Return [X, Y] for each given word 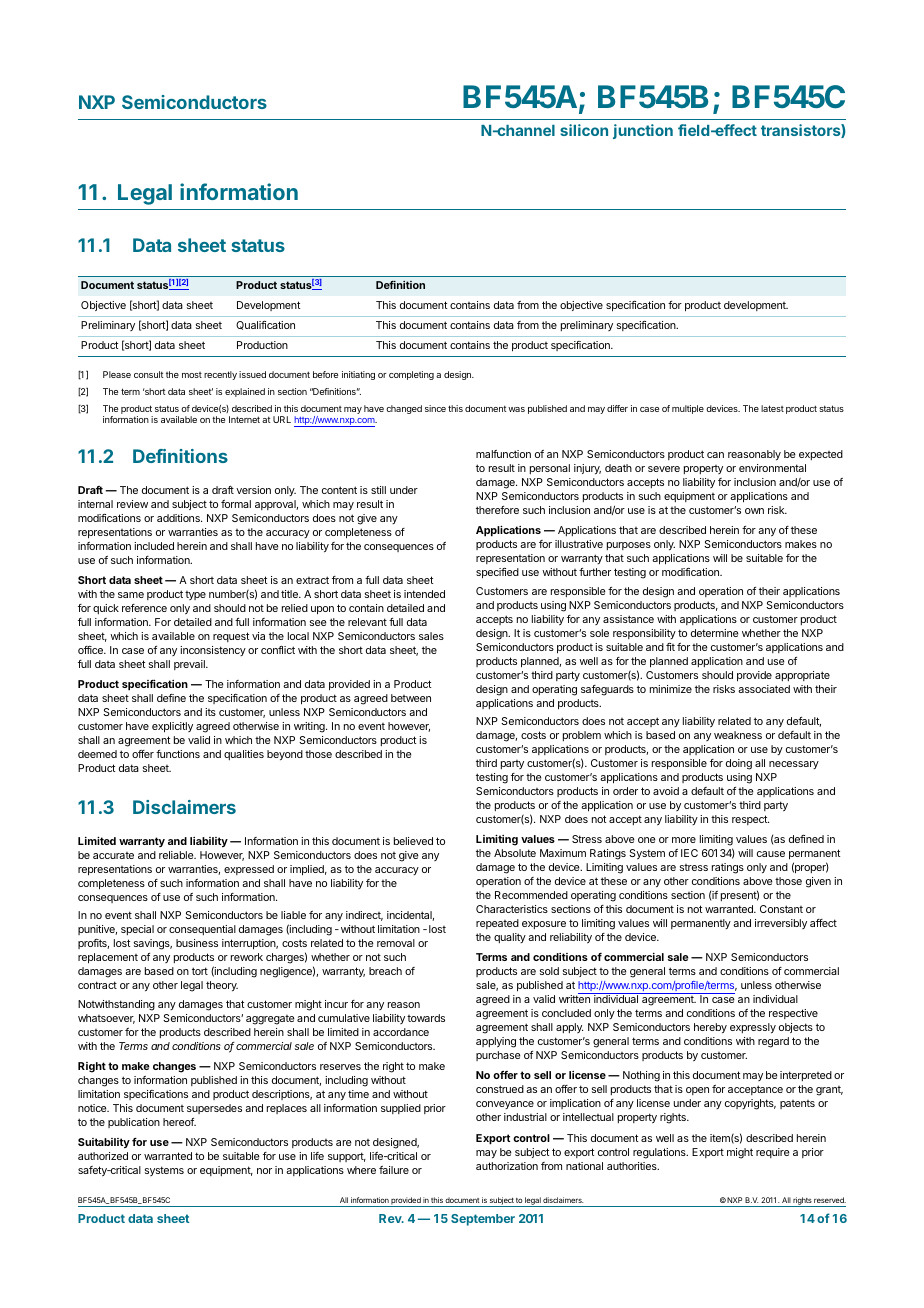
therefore [497, 510]
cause [771, 854]
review [132, 504]
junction [643, 131]
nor [264, 1171]
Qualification [265, 325]
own [754, 511]
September [483, 1220]
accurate [113, 855]
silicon [584, 130]
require [772, 1153]
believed [413, 841]
